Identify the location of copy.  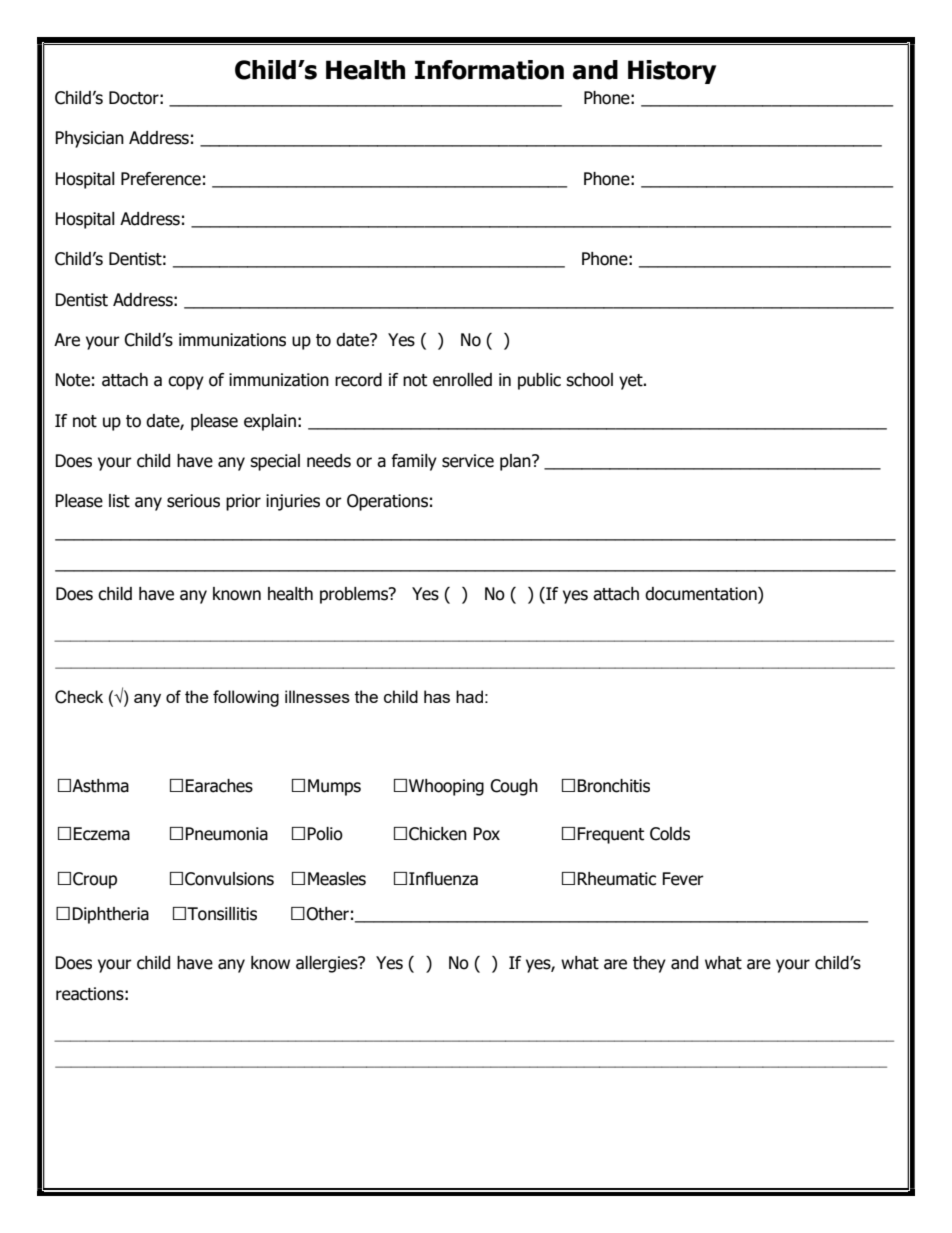
(186, 383).
